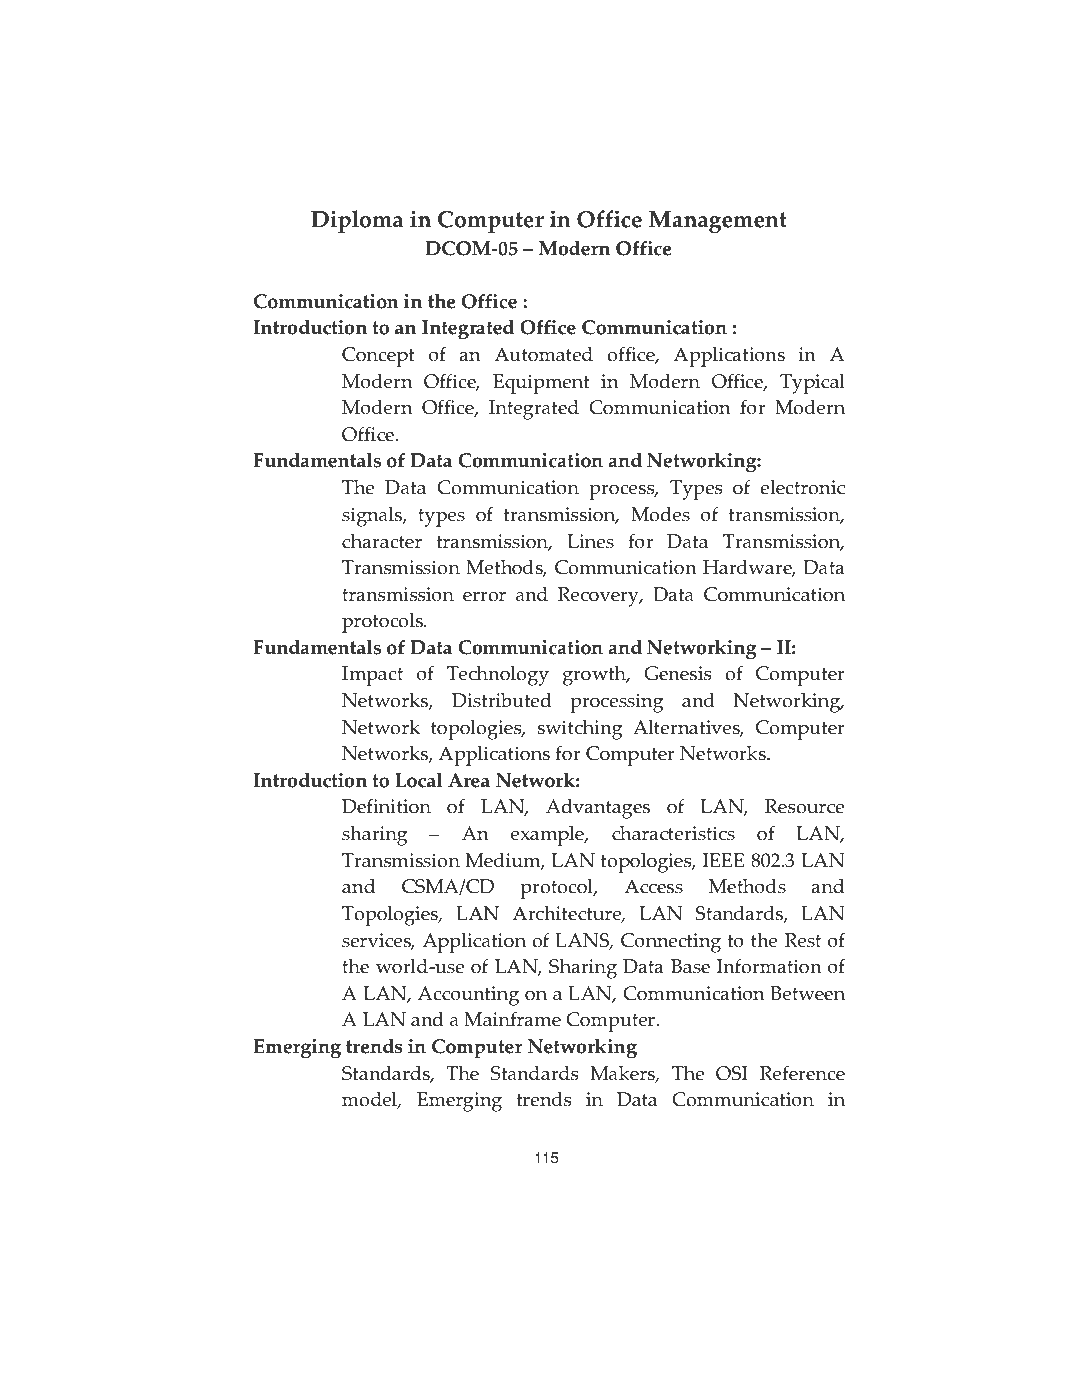  What do you see at coordinates (419, 780) in the document?
I see `Local` at bounding box center [419, 780].
